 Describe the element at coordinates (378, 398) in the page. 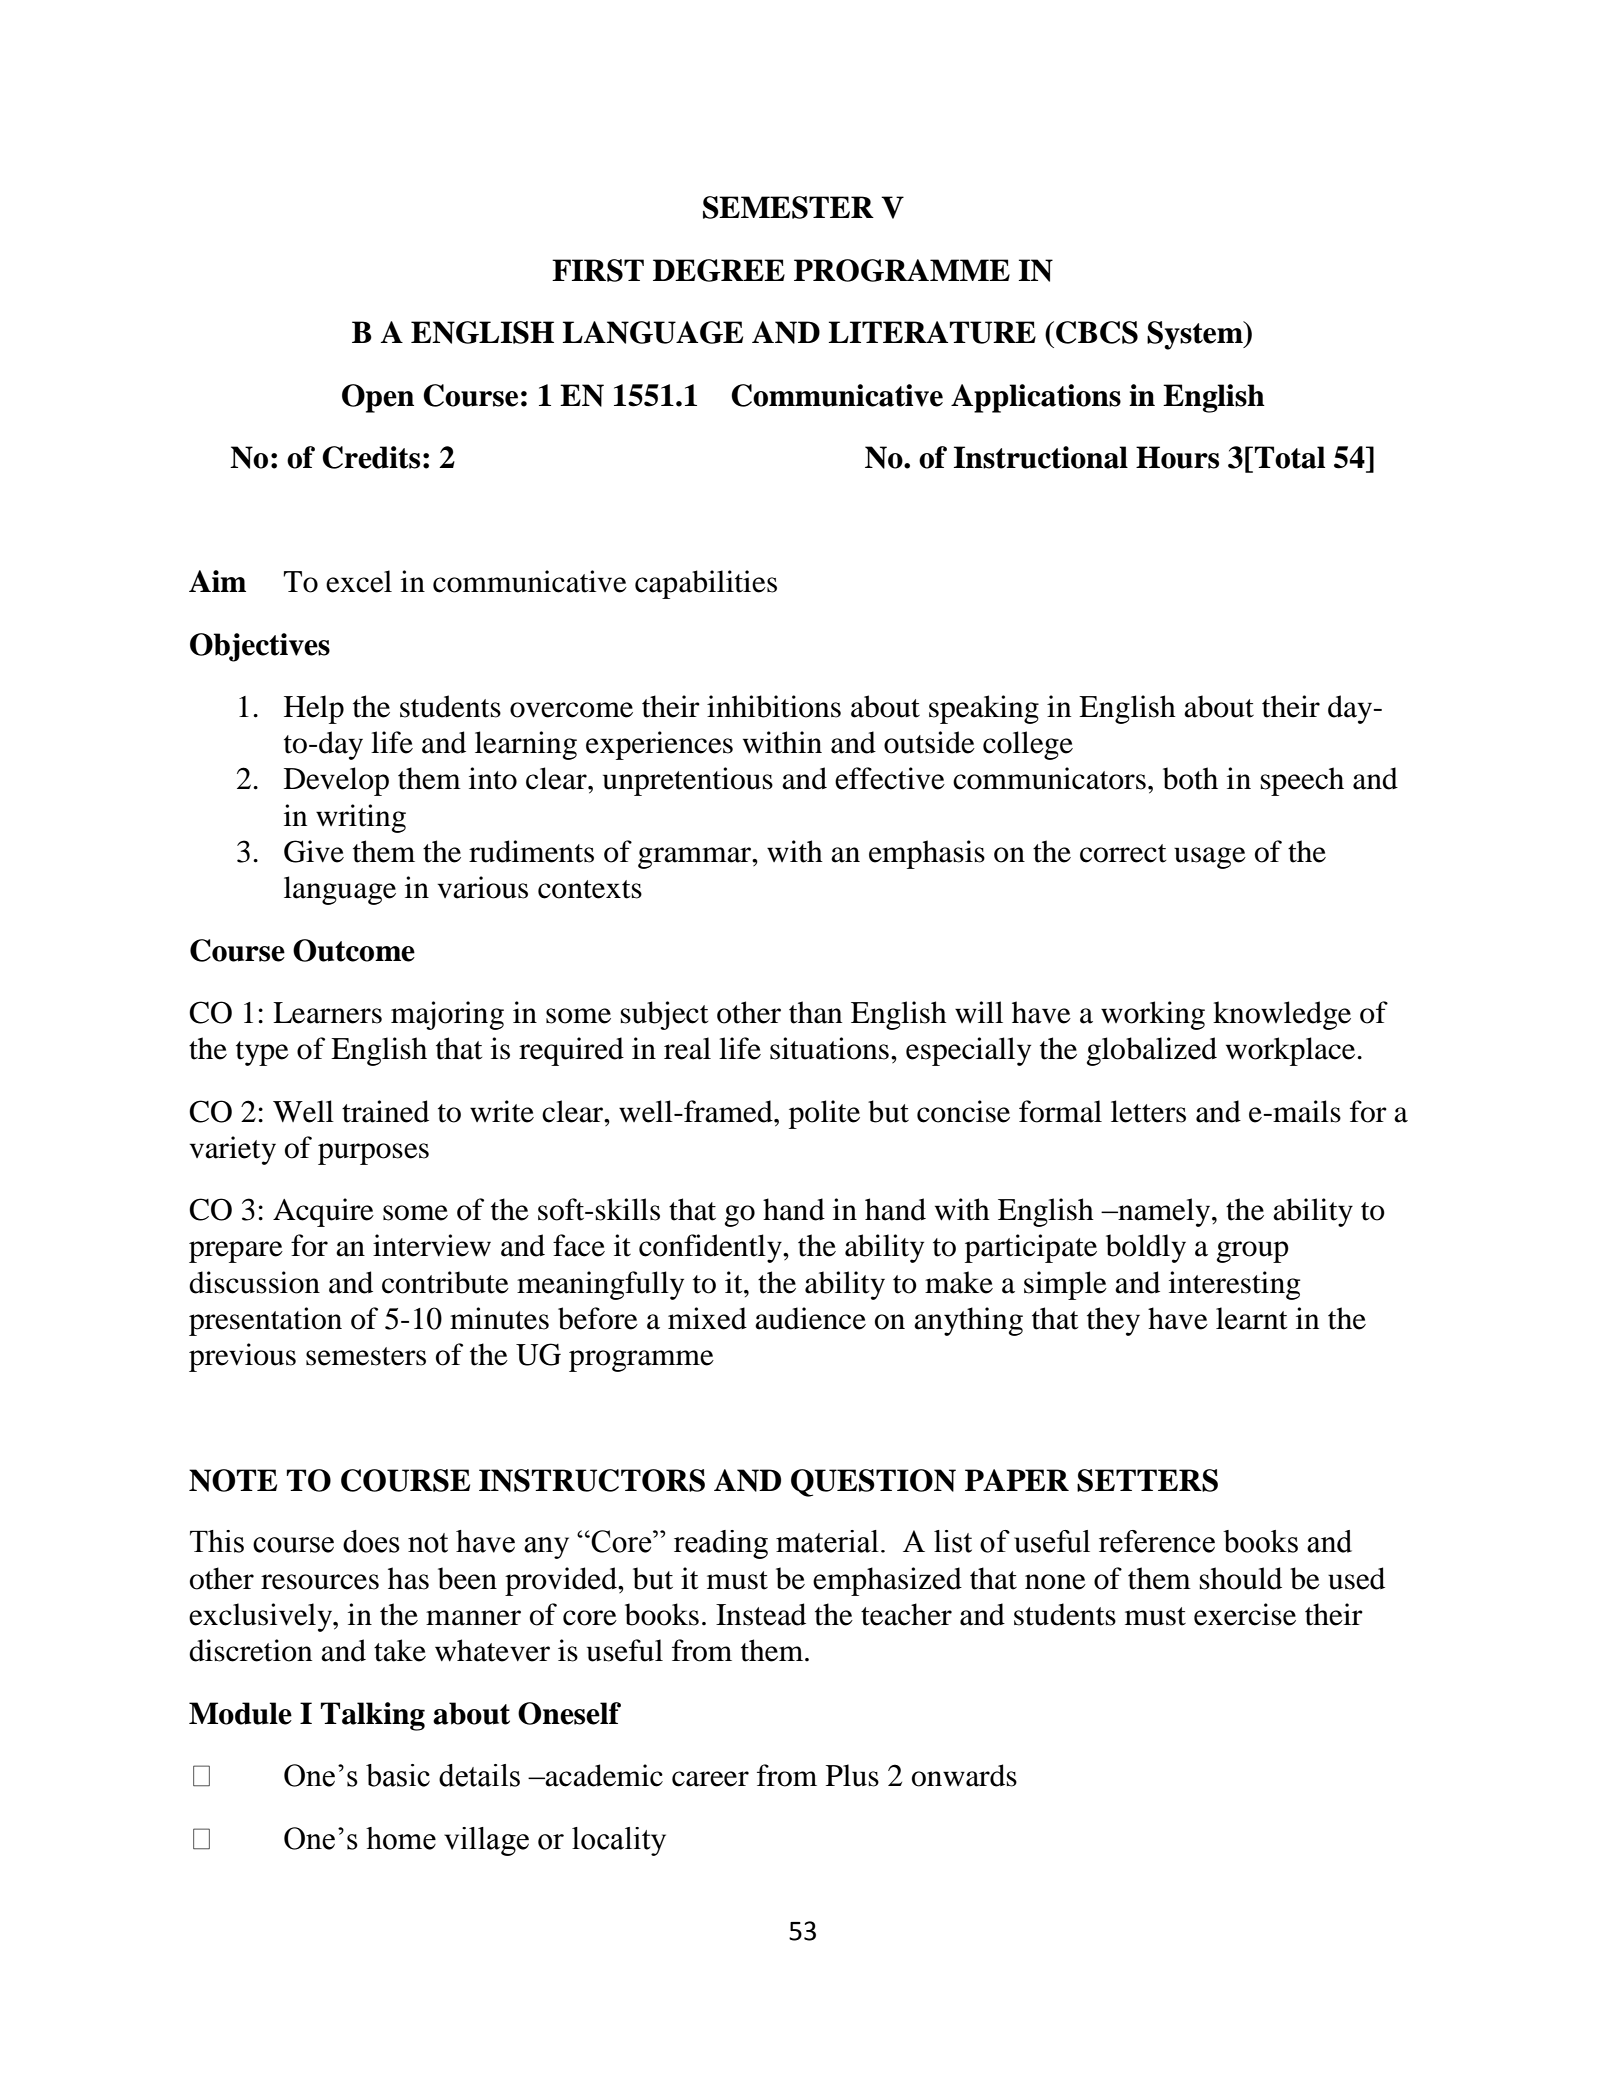

I see `Open` at that location.
